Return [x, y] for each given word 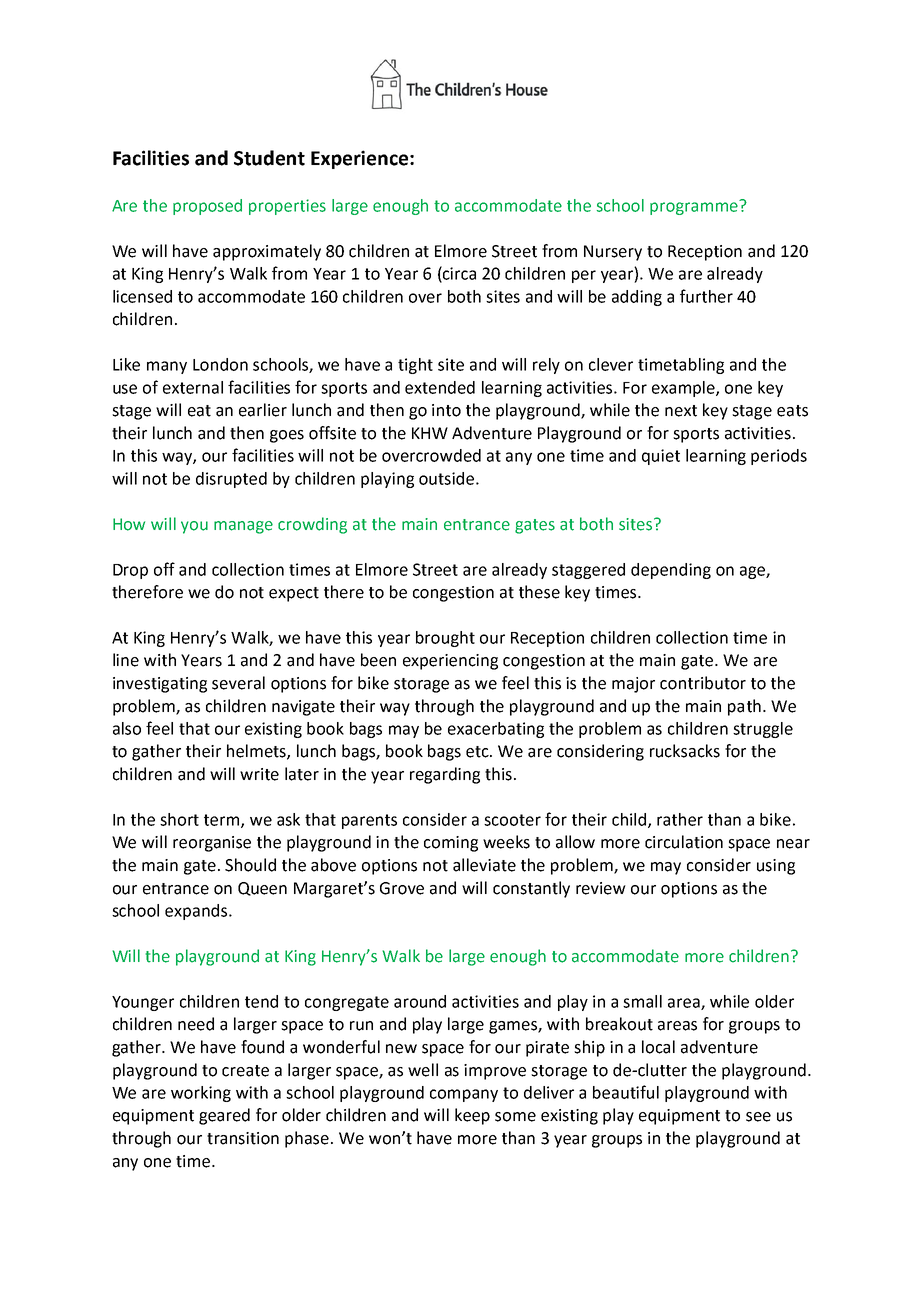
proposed [207, 207]
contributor [703, 683]
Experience [361, 159]
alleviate [484, 865]
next [681, 411]
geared [224, 1116]
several [238, 683]
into [446, 410]
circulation [684, 842]
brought [445, 639]
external [193, 387]
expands [197, 912]
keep [472, 1116]
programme [695, 207]
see [758, 1117]
